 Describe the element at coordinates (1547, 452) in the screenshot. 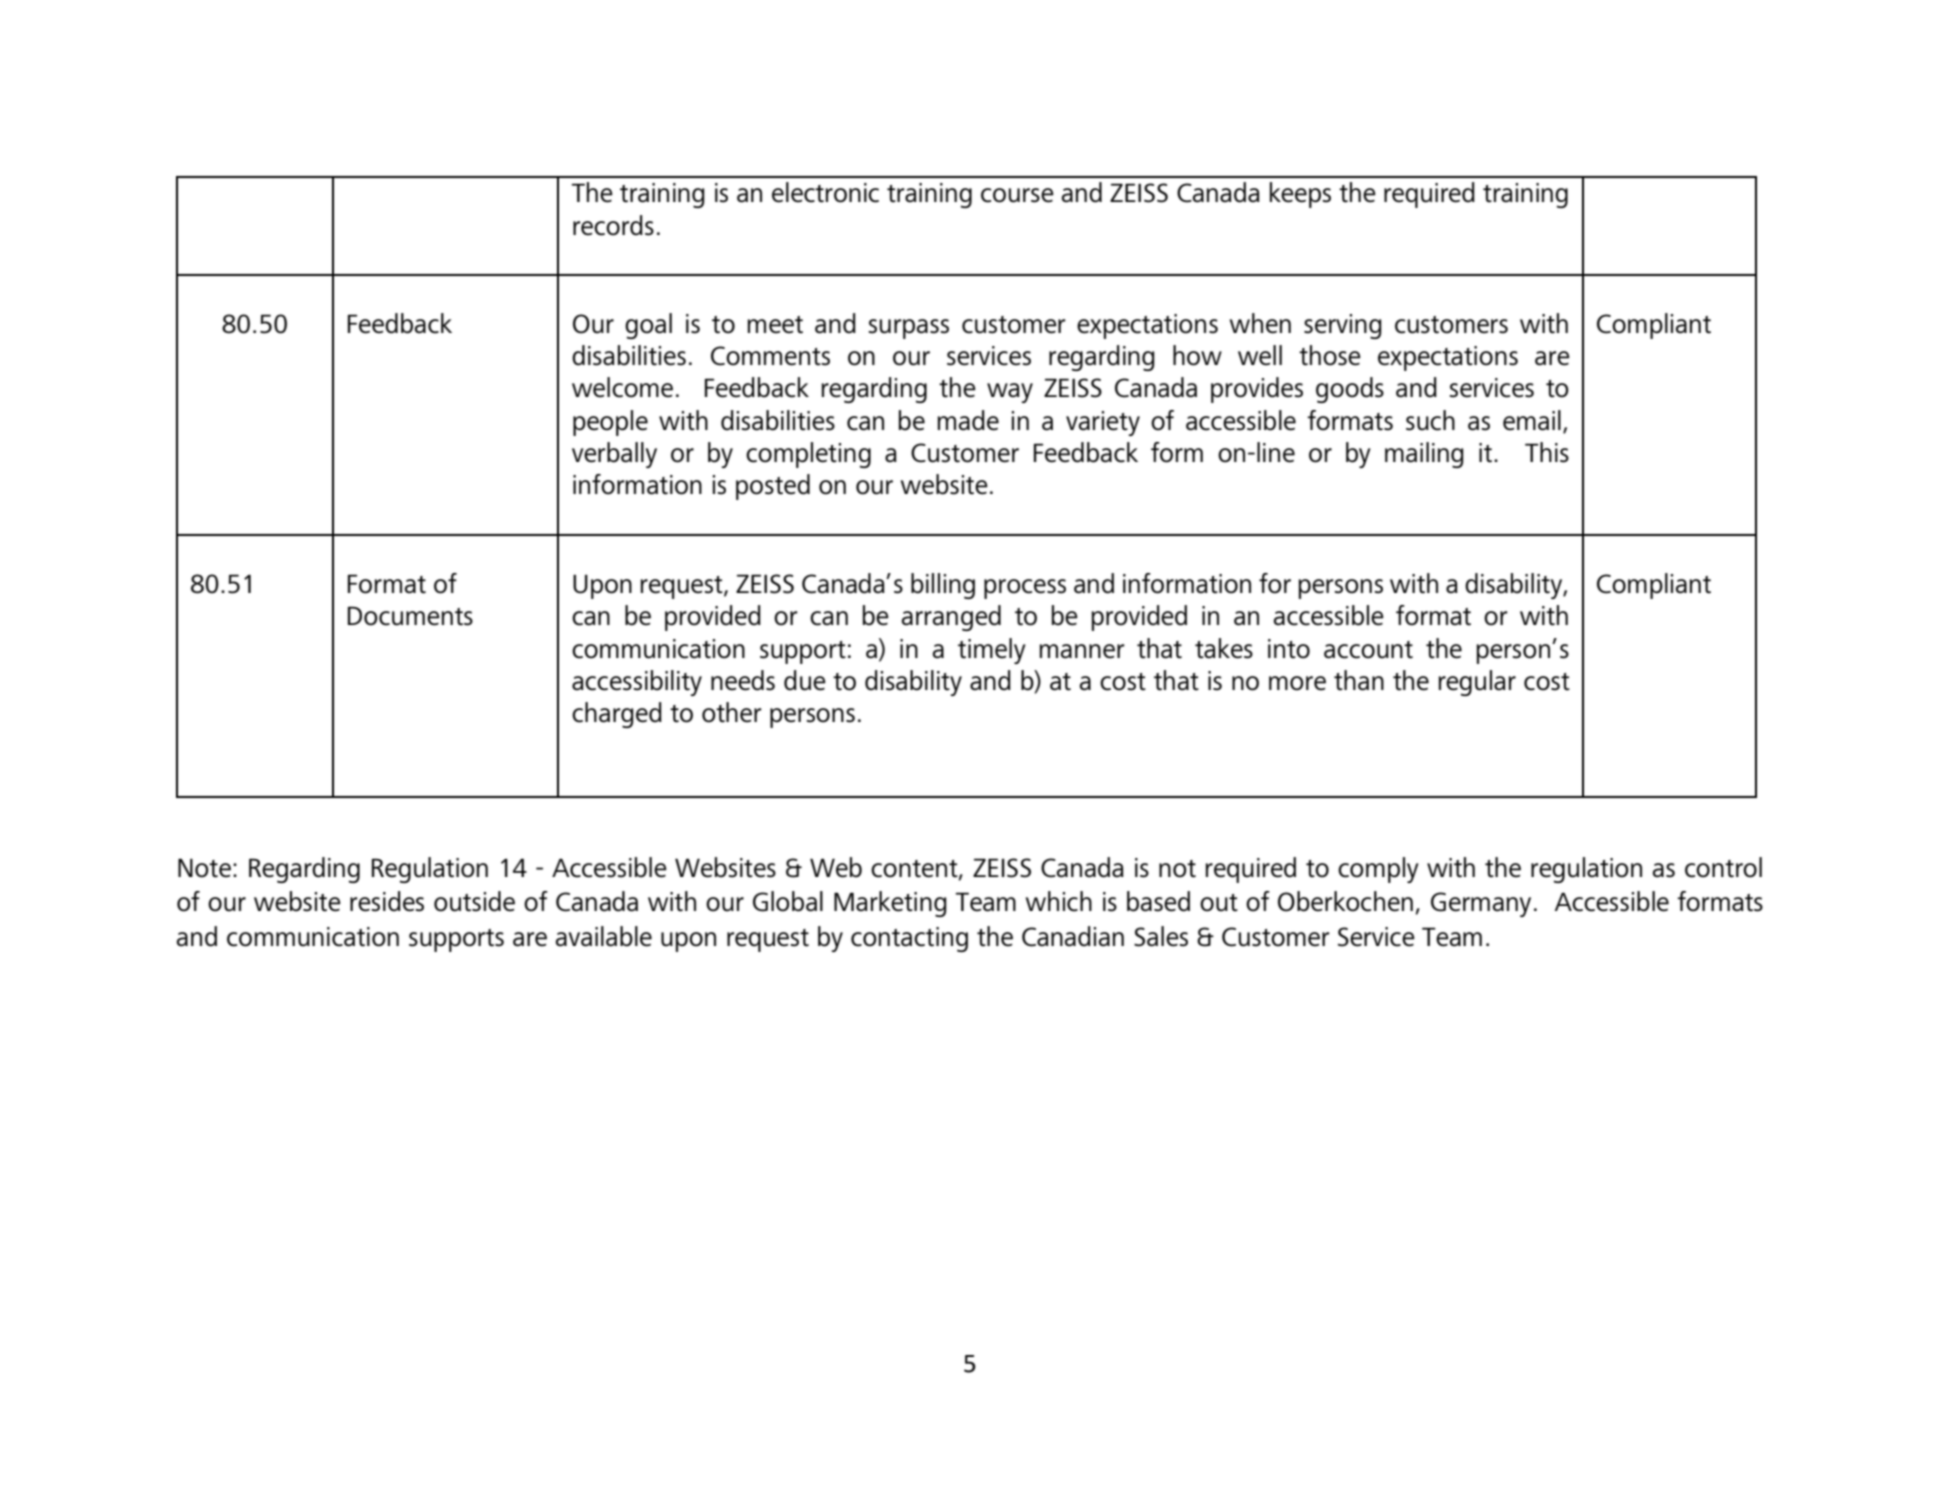

I see `This` at that location.
